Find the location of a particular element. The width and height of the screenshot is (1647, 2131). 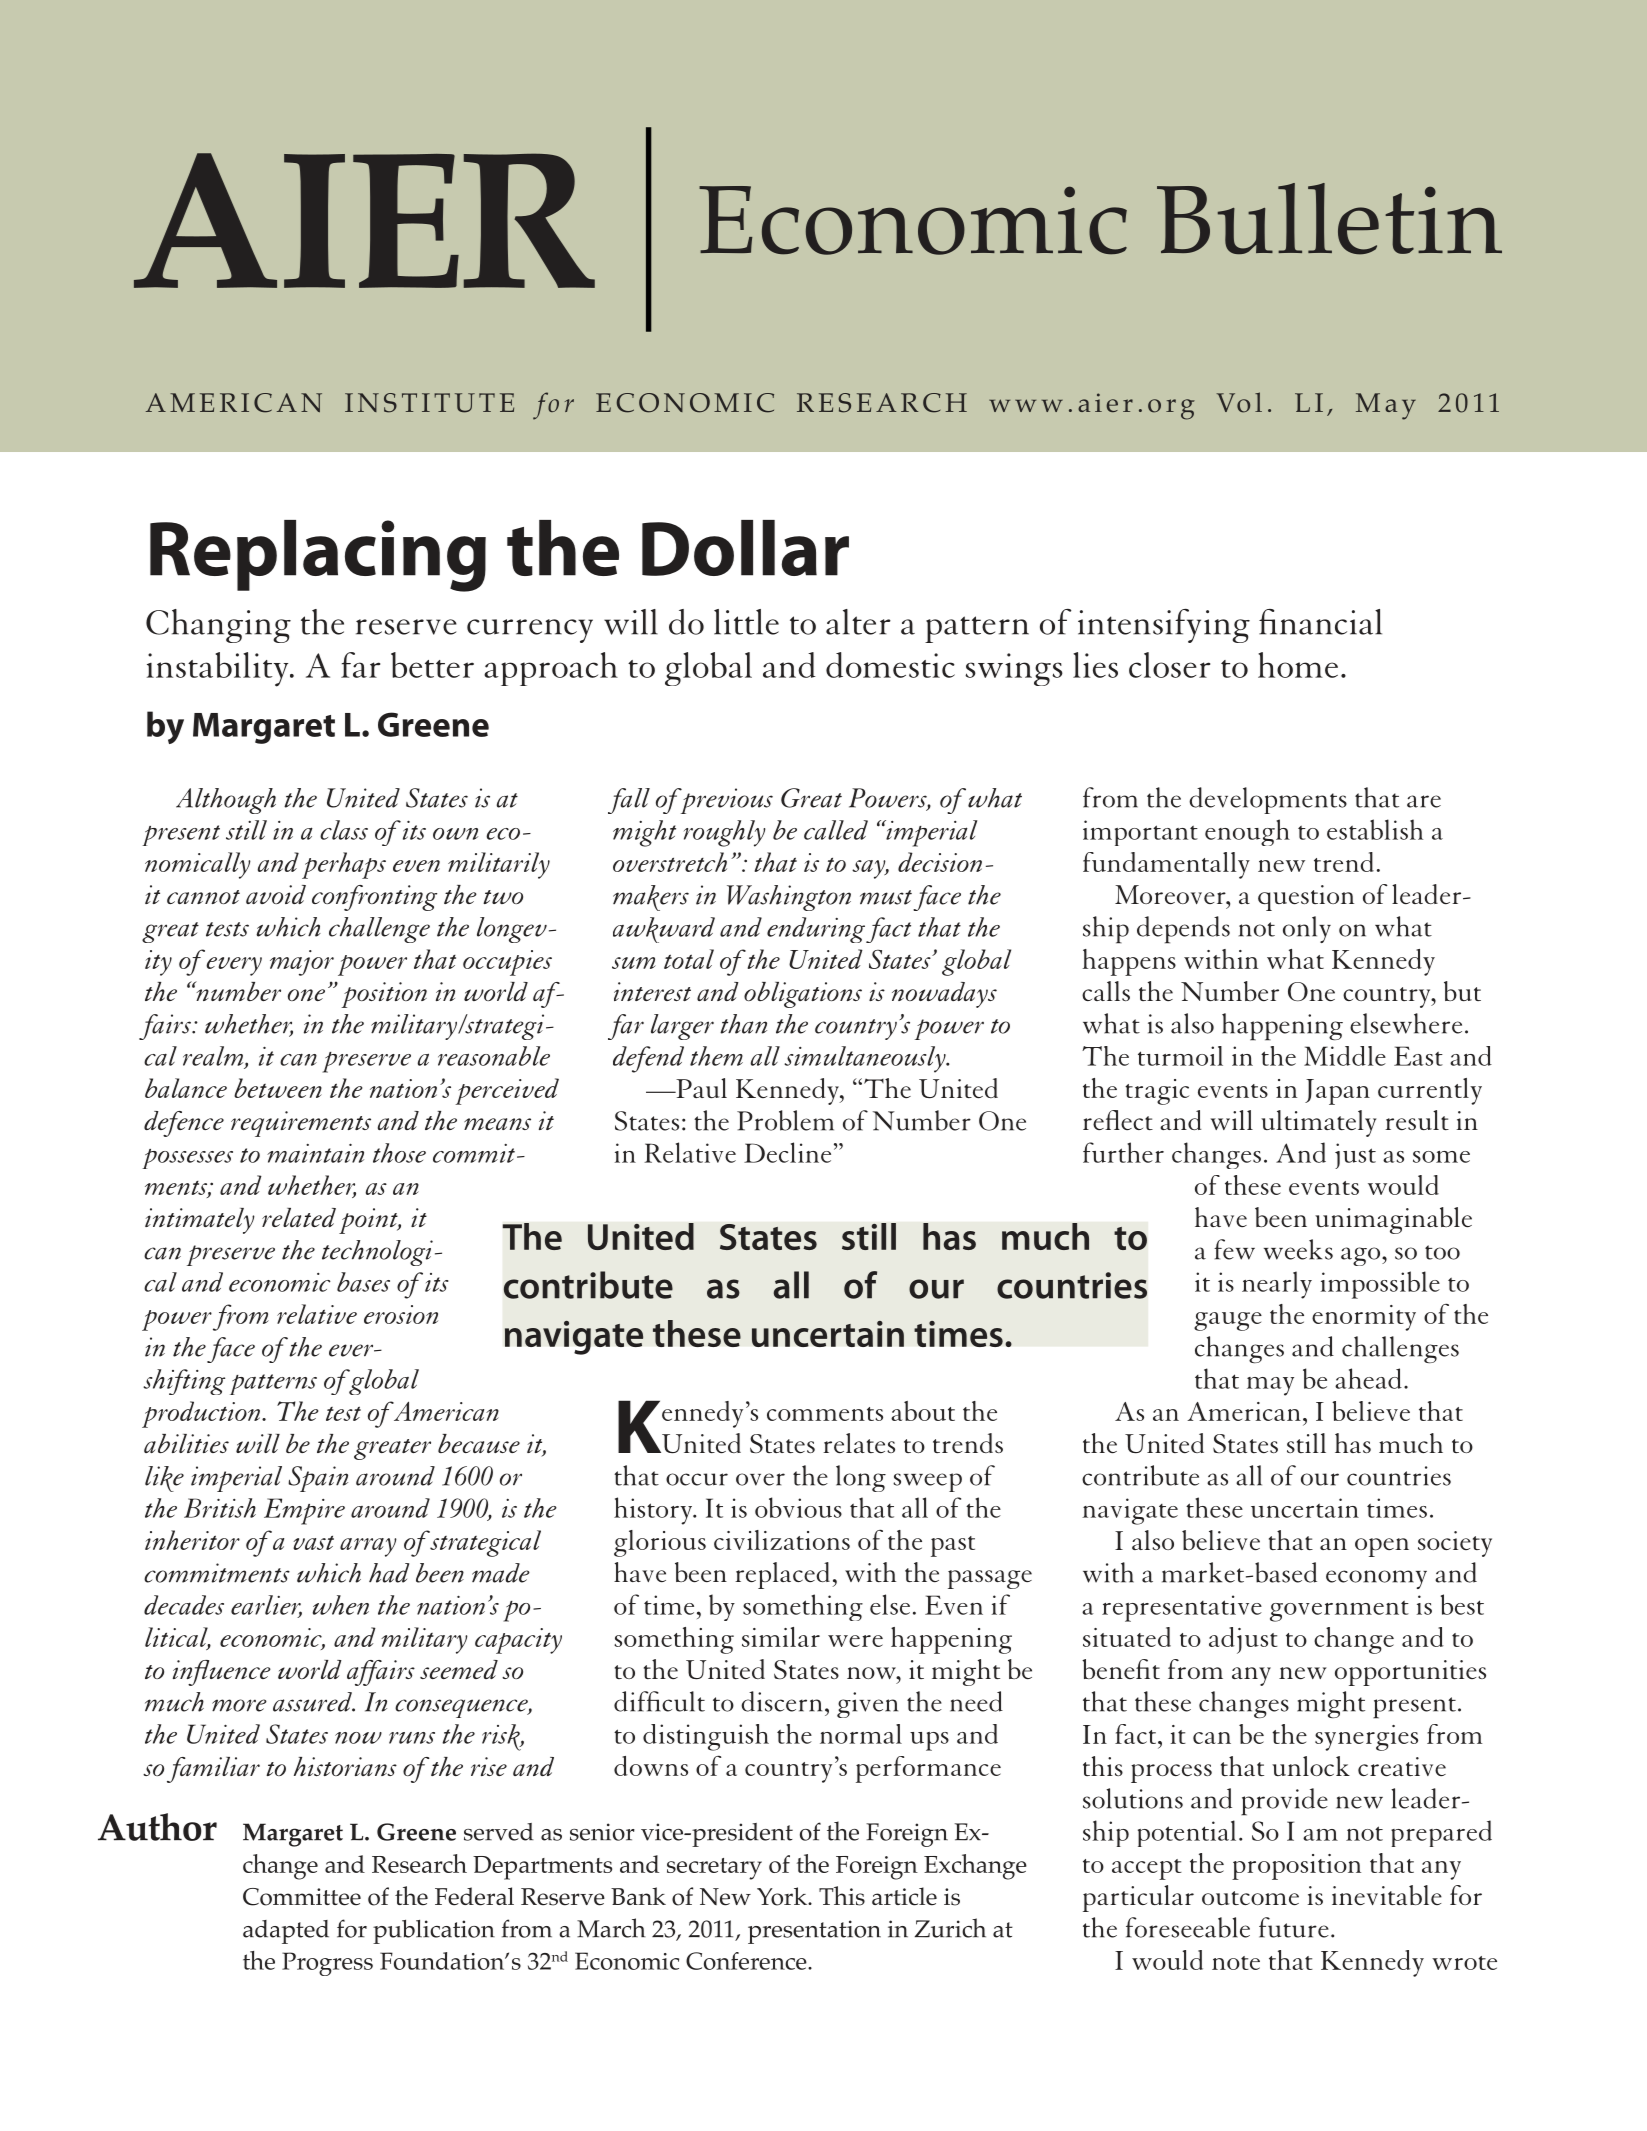

adapted is located at coordinates (286, 1932).
